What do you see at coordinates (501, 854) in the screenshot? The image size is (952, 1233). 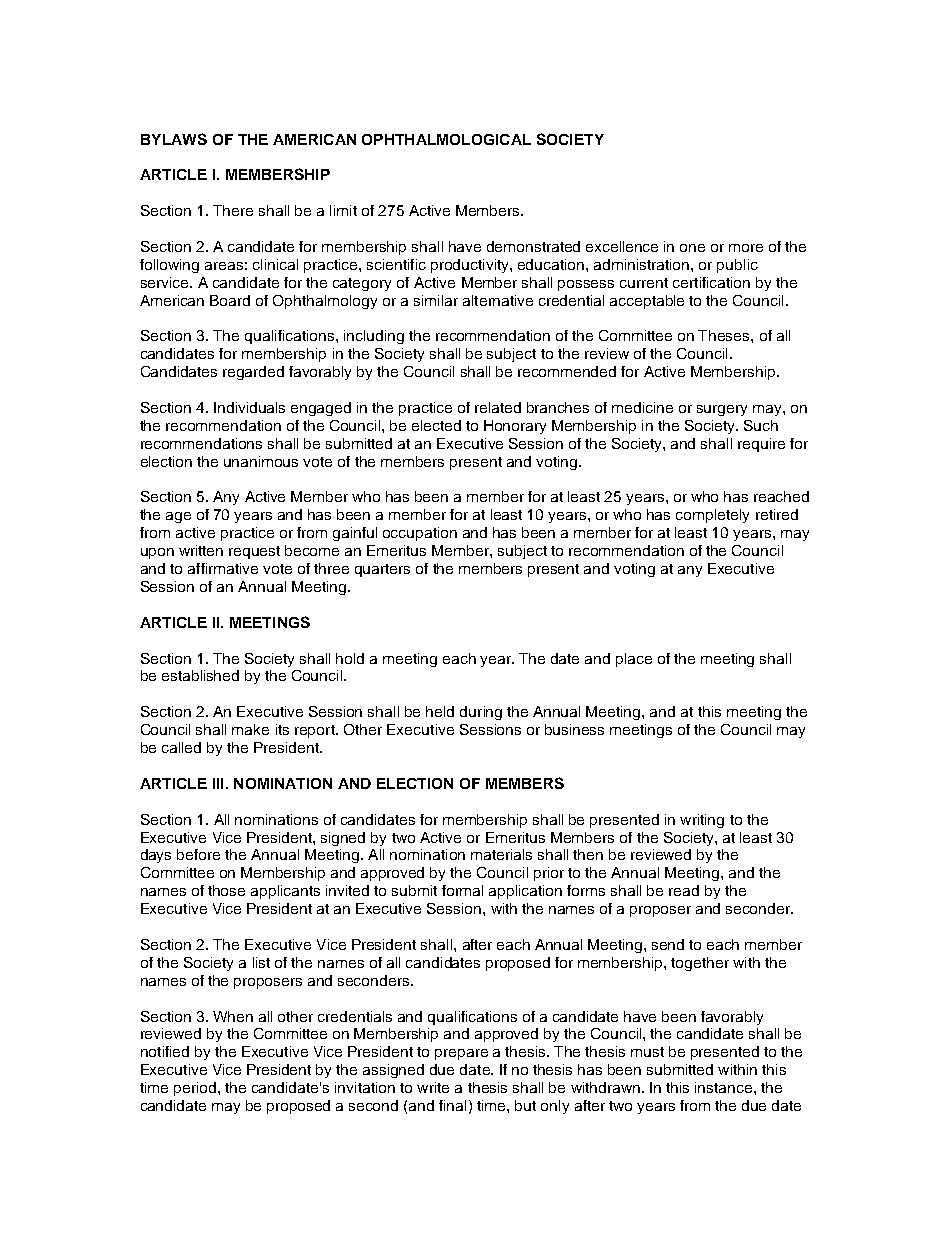 I see `materials` at bounding box center [501, 854].
